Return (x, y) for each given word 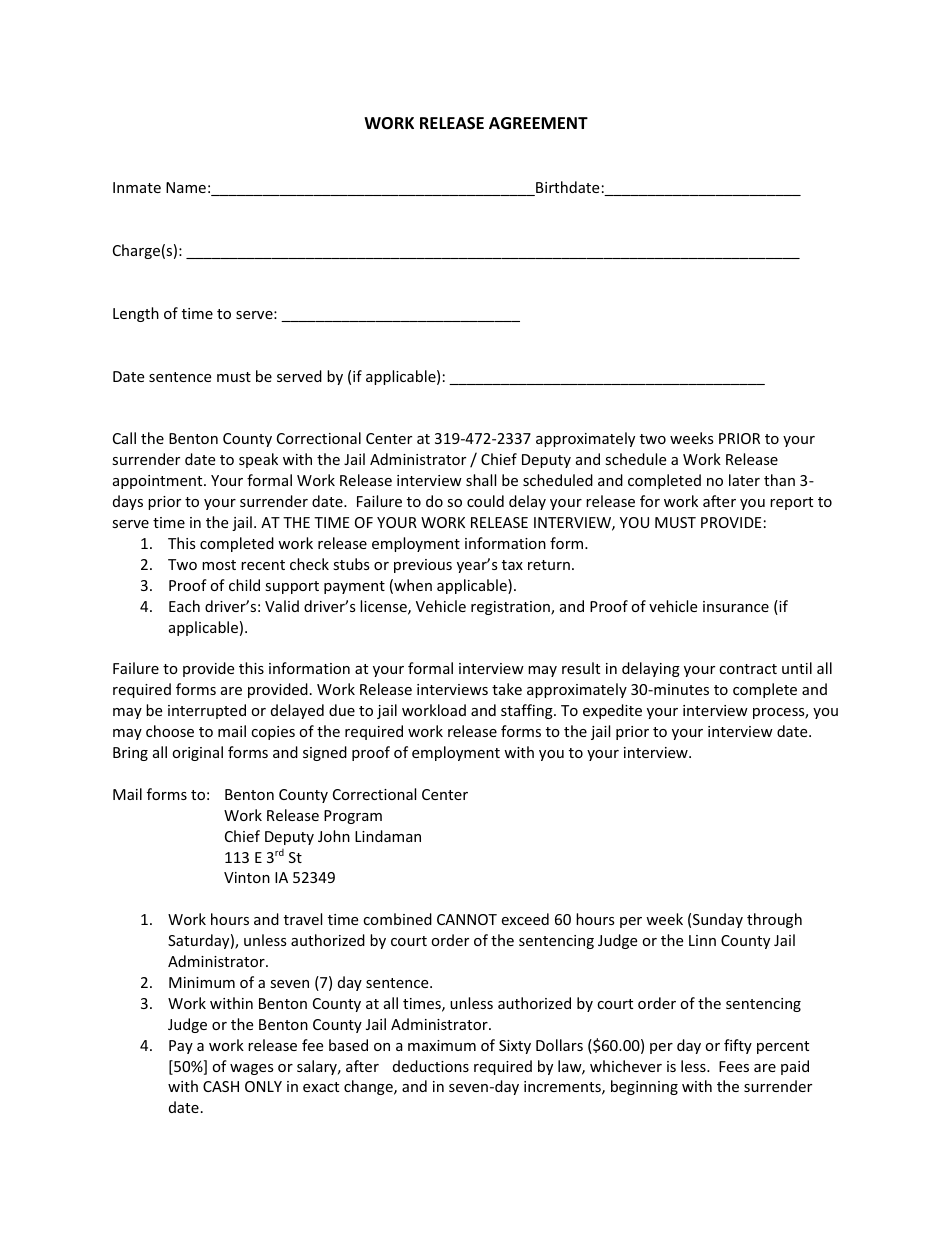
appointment (159, 482)
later (744, 480)
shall (481, 480)
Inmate (137, 187)
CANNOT (467, 919)
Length (136, 314)
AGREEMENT (538, 123)
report (791, 503)
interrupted (207, 711)
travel (303, 919)
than (779, 480)
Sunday (718, 920)
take (507, 689)
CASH (221, 1086)
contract (748, 669)
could (485, 501)
